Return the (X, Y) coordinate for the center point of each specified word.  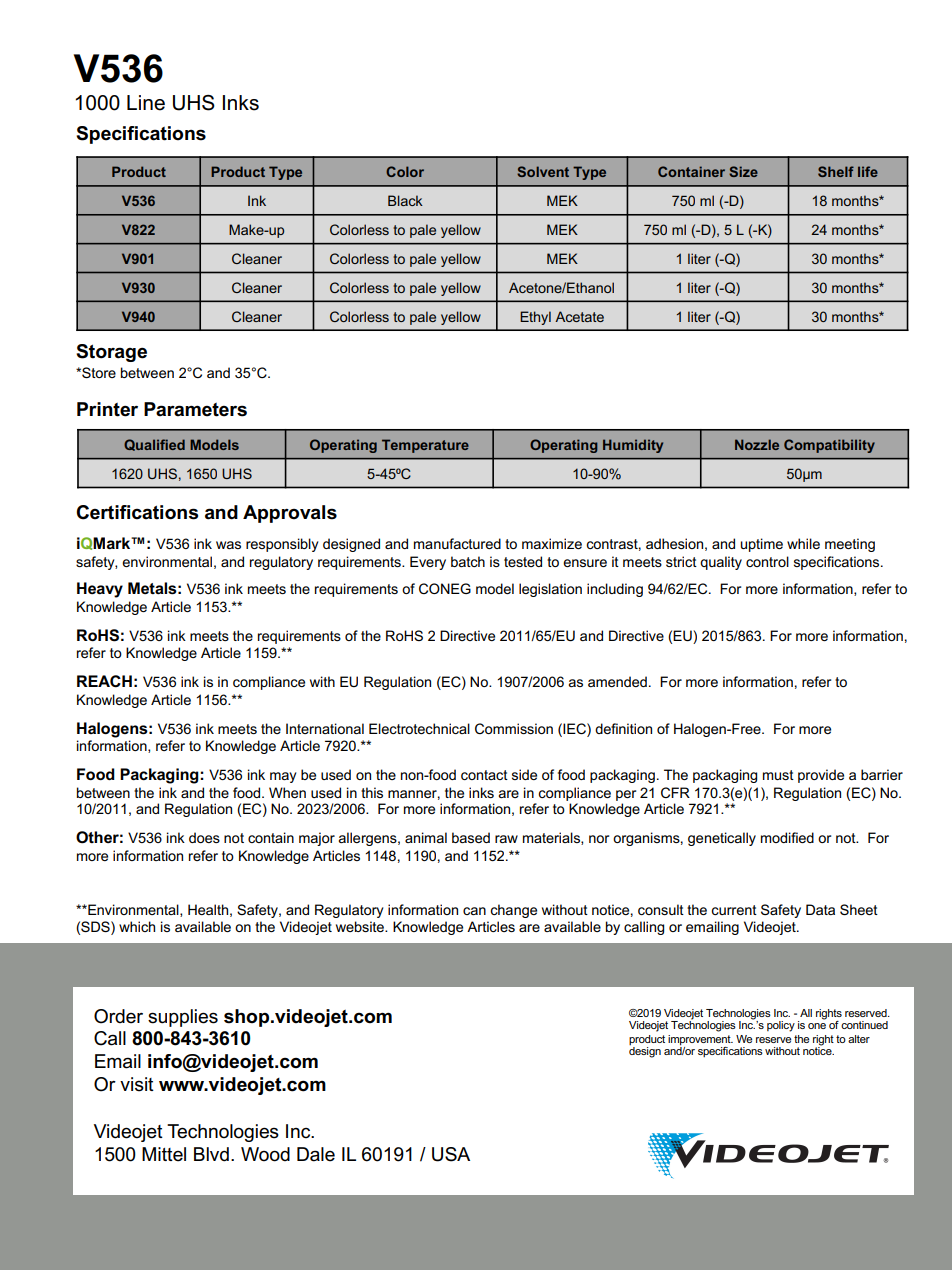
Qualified (154, 445)
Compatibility (829, 446)
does (204, 837)
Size (743, 171)
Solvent (543, 171)
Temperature (425, 446)
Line (146, 103)
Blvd (211, 1154)
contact (484, 775)
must (778, 775)
